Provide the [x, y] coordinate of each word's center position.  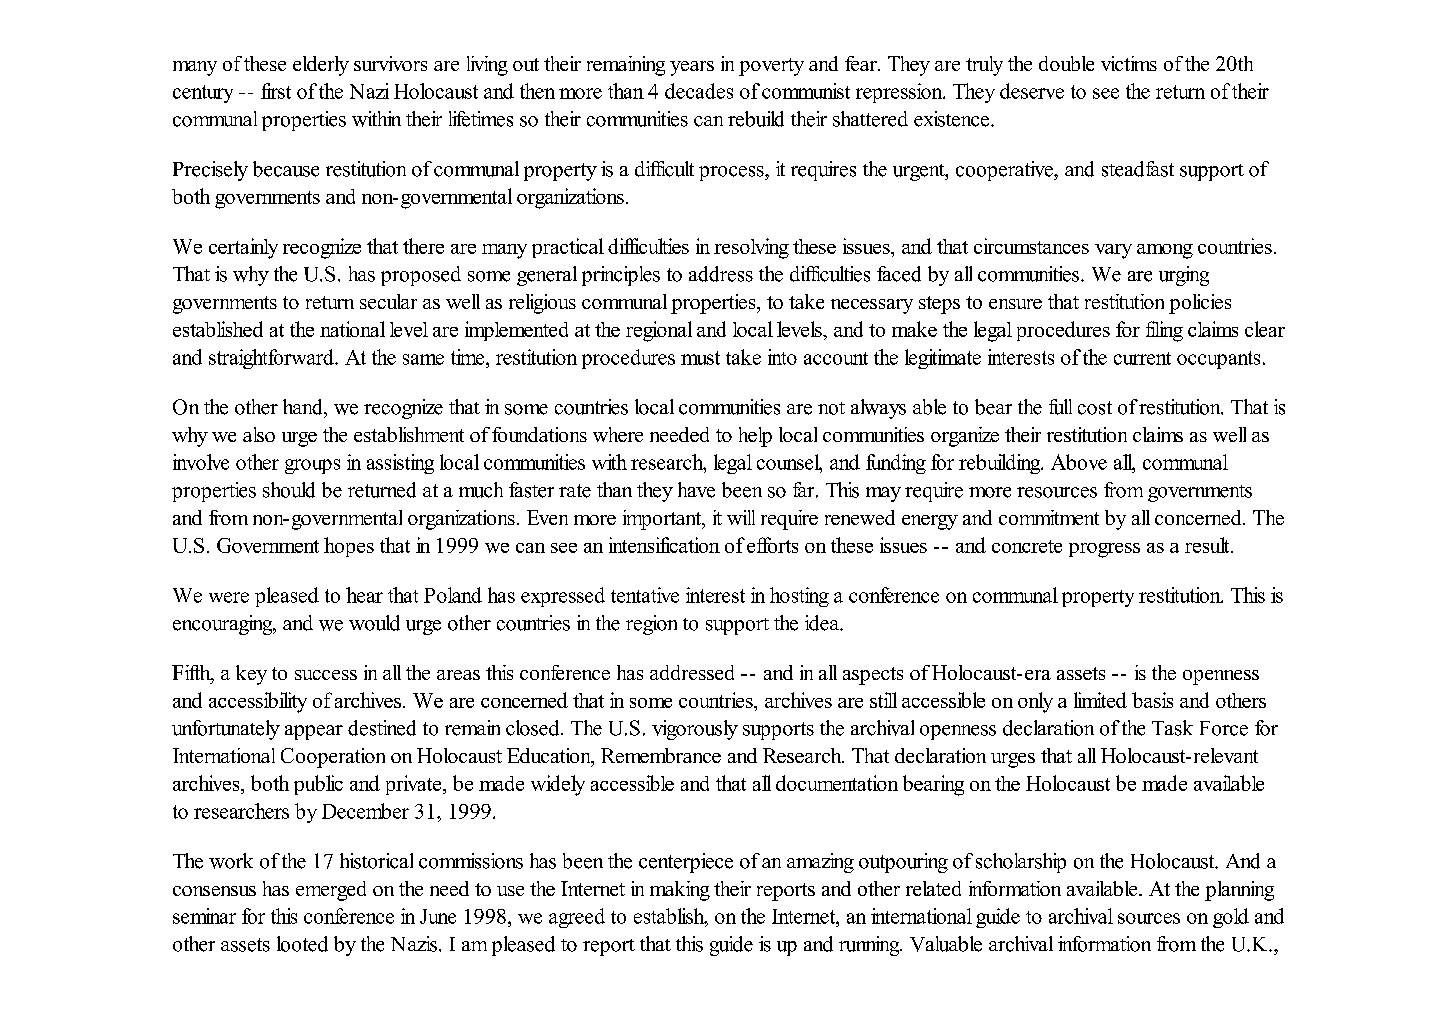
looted [302, 944]
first [276, 91]
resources [1057, 492]
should [289, 490]
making [680, 891]
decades [699, 91]
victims [1129, 63]
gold [1231, 918]
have [696, 490]
